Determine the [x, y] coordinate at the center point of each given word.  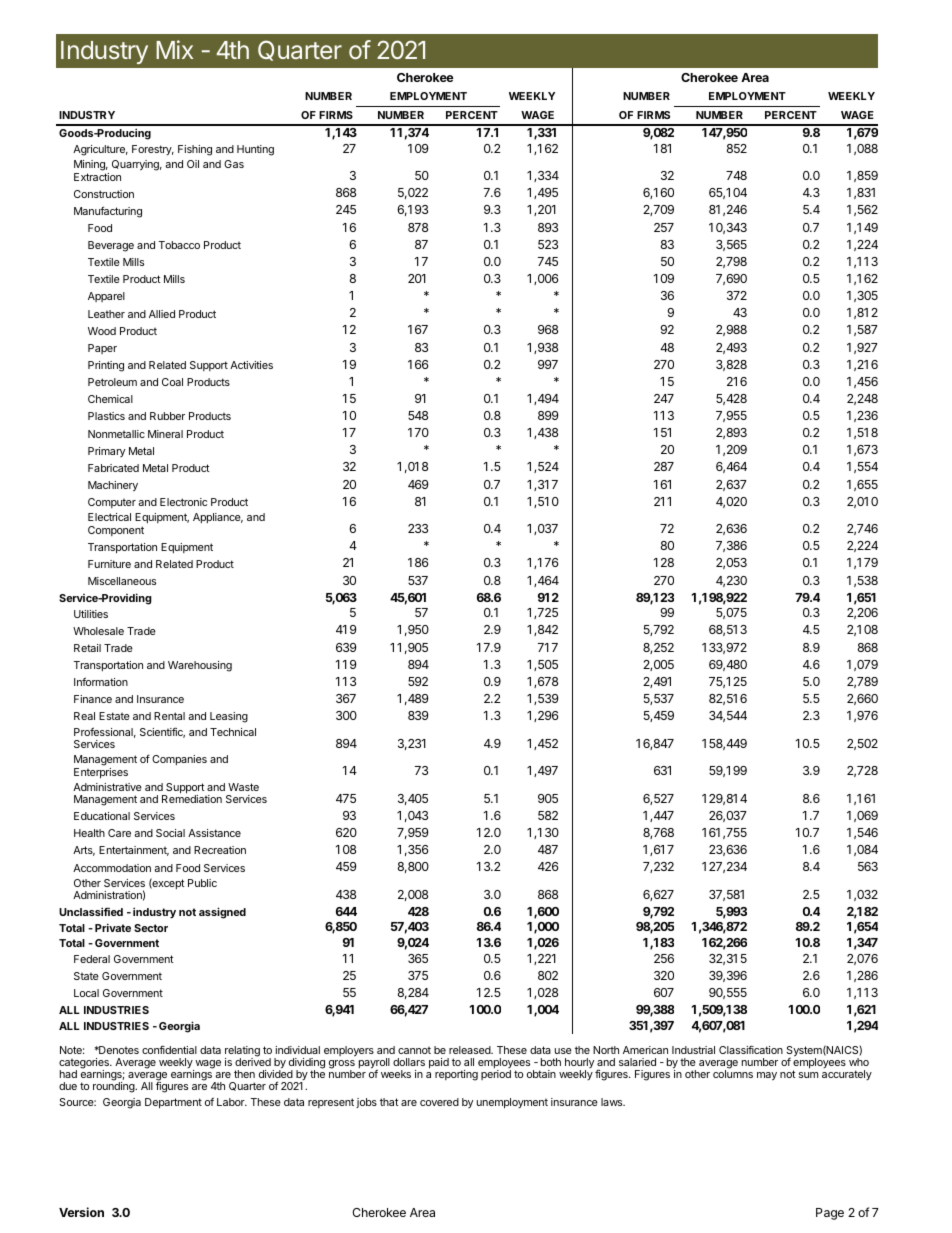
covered [439, 1102]
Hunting [255, 150]
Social [170, 833]
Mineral [165, 434]
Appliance [218, 518]
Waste [243, 787]
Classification [751, 1049]
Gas [234, 164]
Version [81, 1212]
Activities [251, 365]
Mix [174, 49]
